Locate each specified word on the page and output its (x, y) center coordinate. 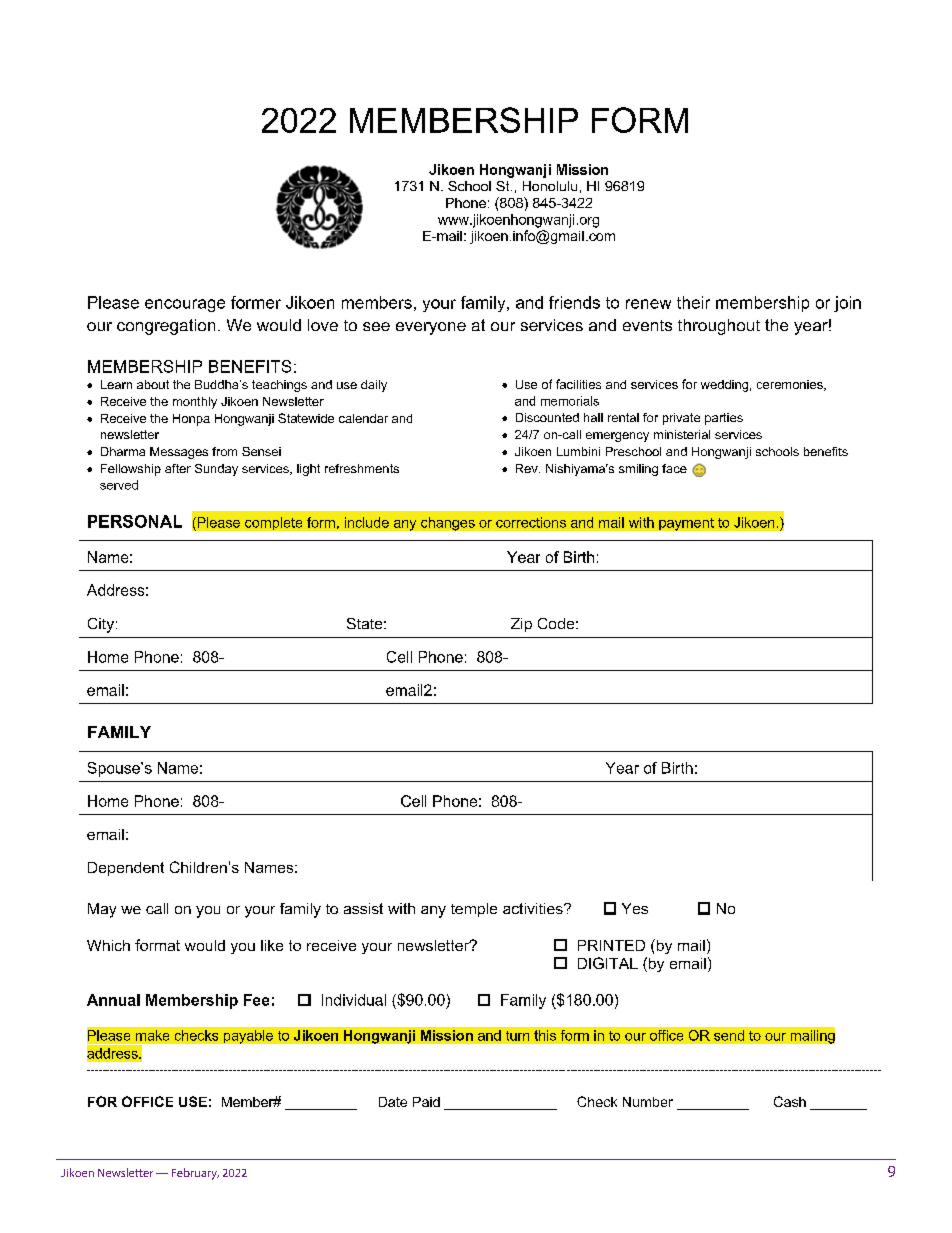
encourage (185, 305)
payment (686, 524)
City (101, 625)
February (195, 1174)
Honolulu (550, 186)
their (693, 302)
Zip (521, 625)
